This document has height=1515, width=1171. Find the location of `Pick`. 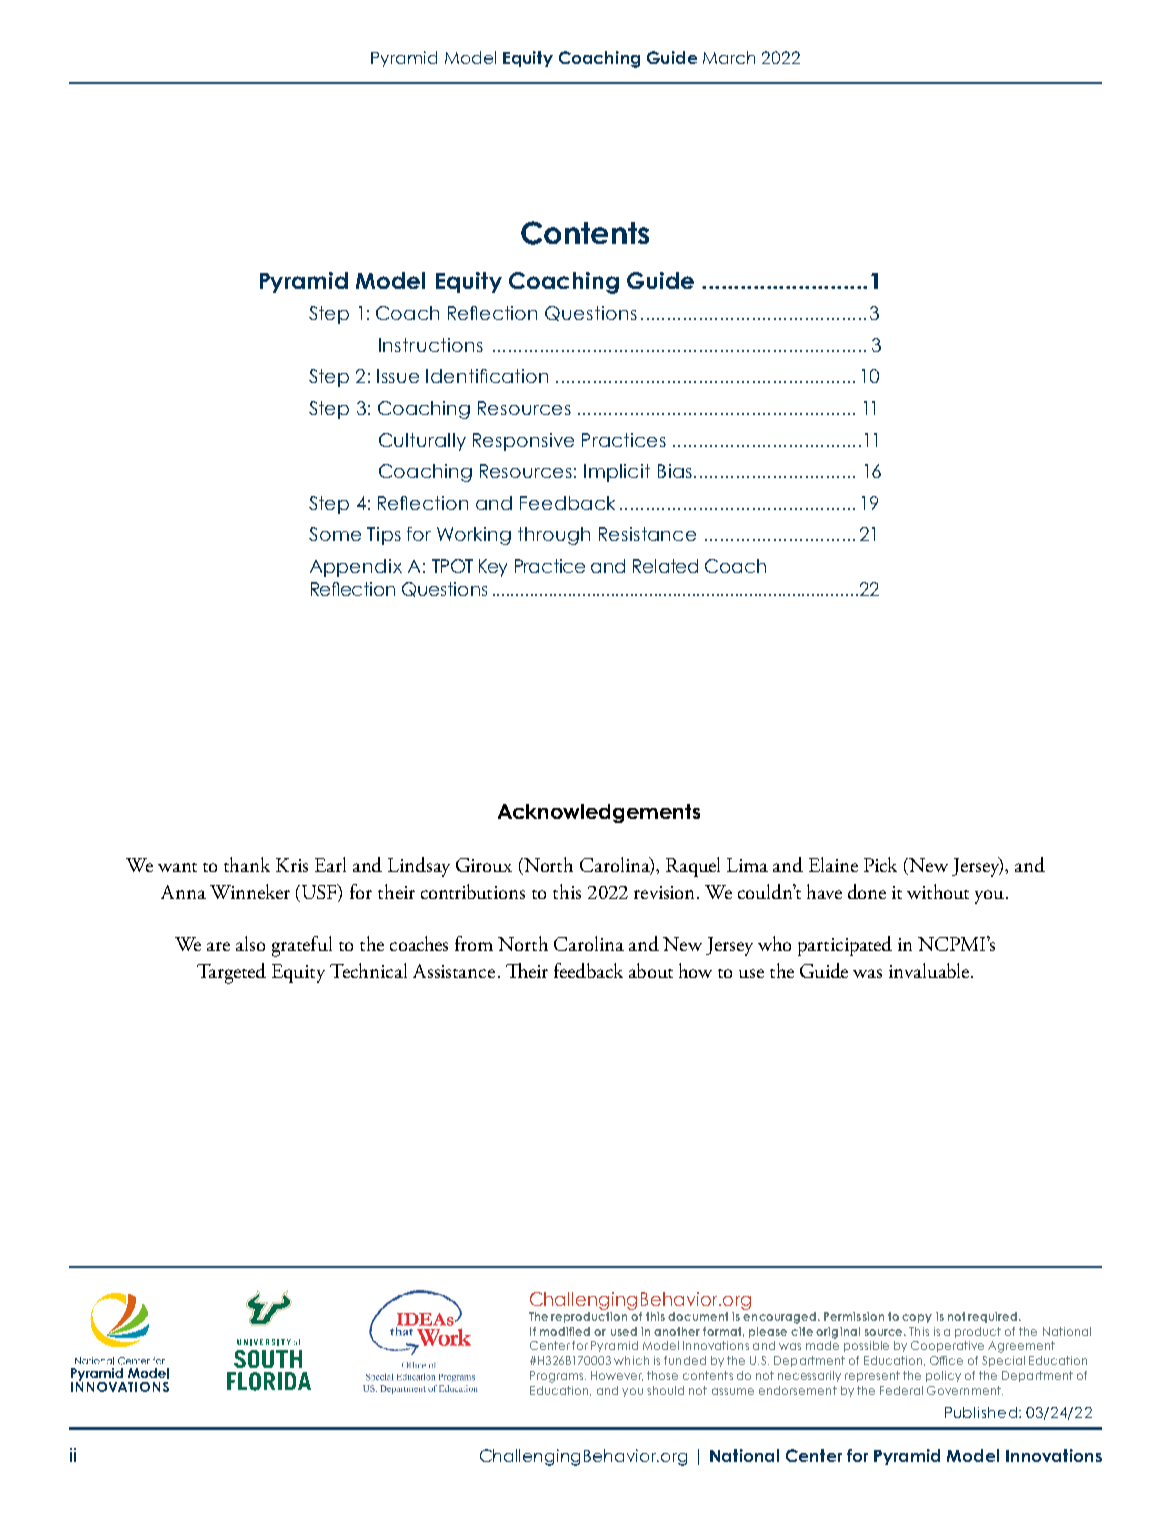

Pick is located at coordinates (880, 864).
